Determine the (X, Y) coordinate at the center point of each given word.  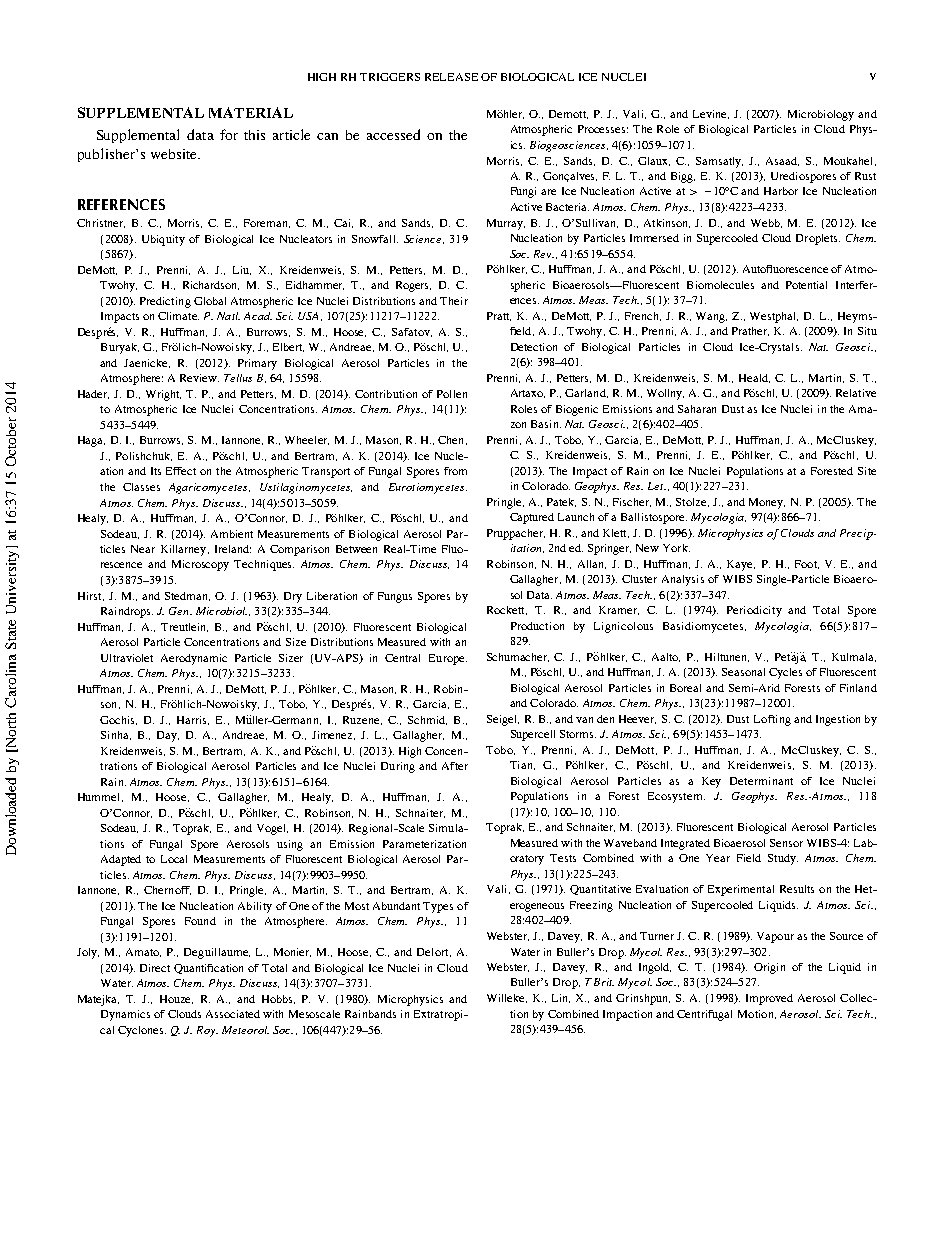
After (455, 766)
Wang (711, 317)
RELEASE (451, 77)
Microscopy (200, 565)
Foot (807, 564)
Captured (532, 518)
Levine (711, 114)
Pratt (499, 316)
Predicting (165, 302)
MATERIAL (251, 112)
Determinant (761, 781)
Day (168, 736)
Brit (604, 982)
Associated (233, 1014)
